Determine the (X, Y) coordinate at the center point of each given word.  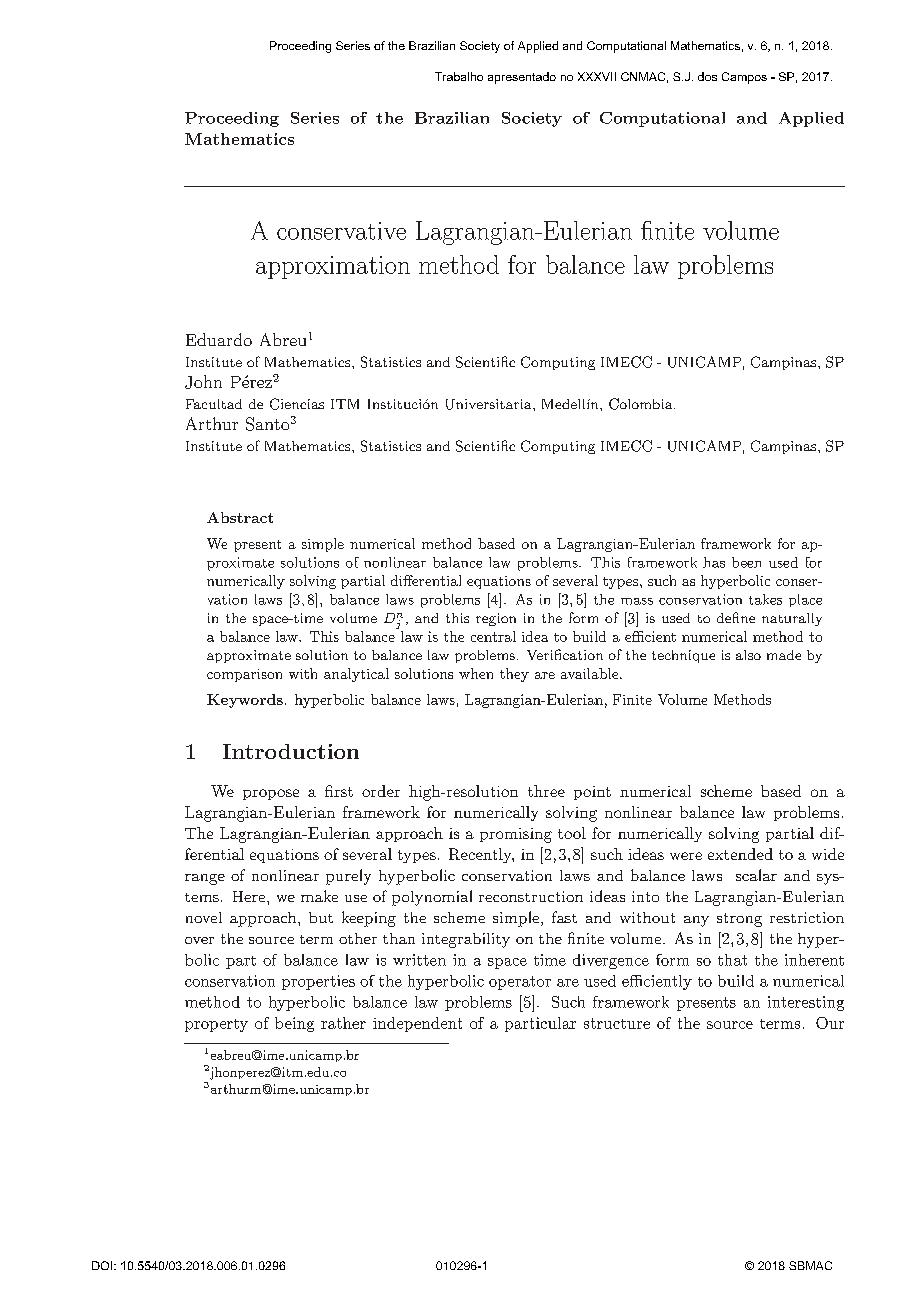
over (199, 940)
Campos (744, 78)
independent (417, 1024)
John (203, 382)
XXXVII (597, 76)
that (732, 960)
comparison (244, 675)
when (476, 673)
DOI (103, 1265)
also (748, 655)
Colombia (642, 404)
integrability (466, 940)
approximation (333, 267)
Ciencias (297, 404)
